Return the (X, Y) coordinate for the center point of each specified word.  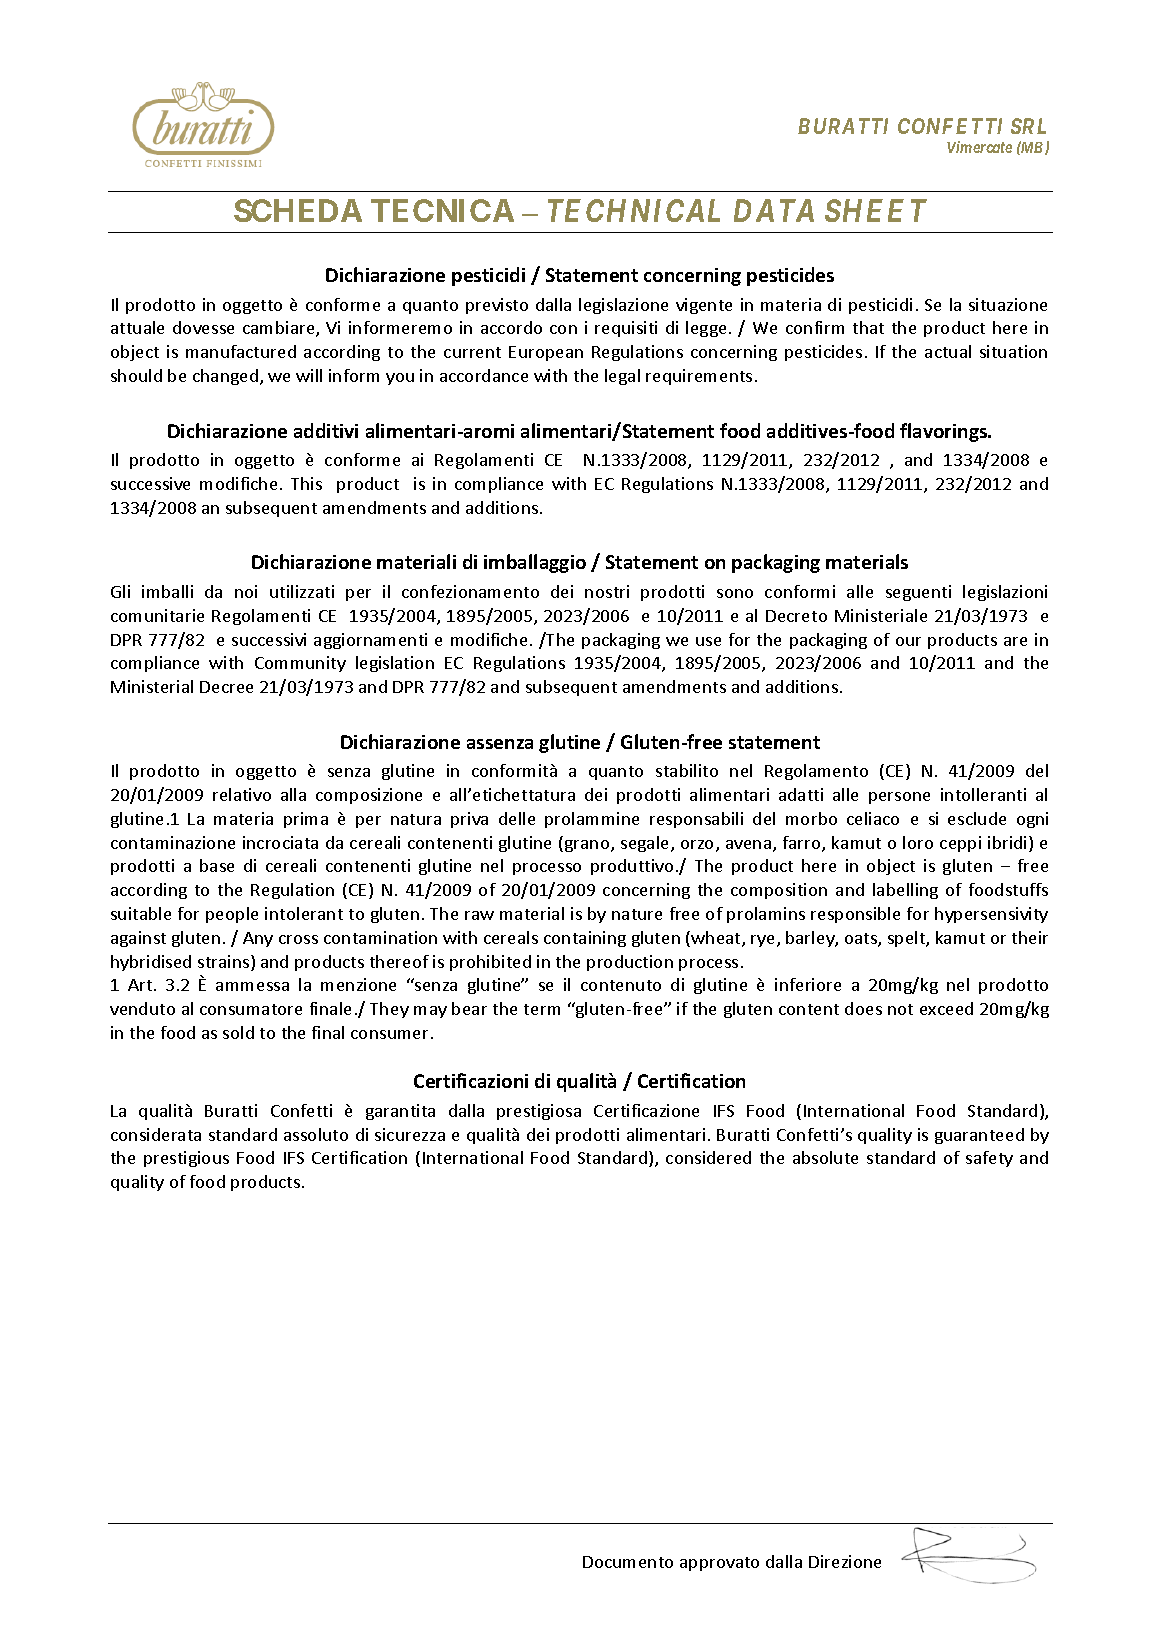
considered (708, 1157)
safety (989, 1159)
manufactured (241, 351)
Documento (628, 1562)
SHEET (876, 210)
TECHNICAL (634, 210)
